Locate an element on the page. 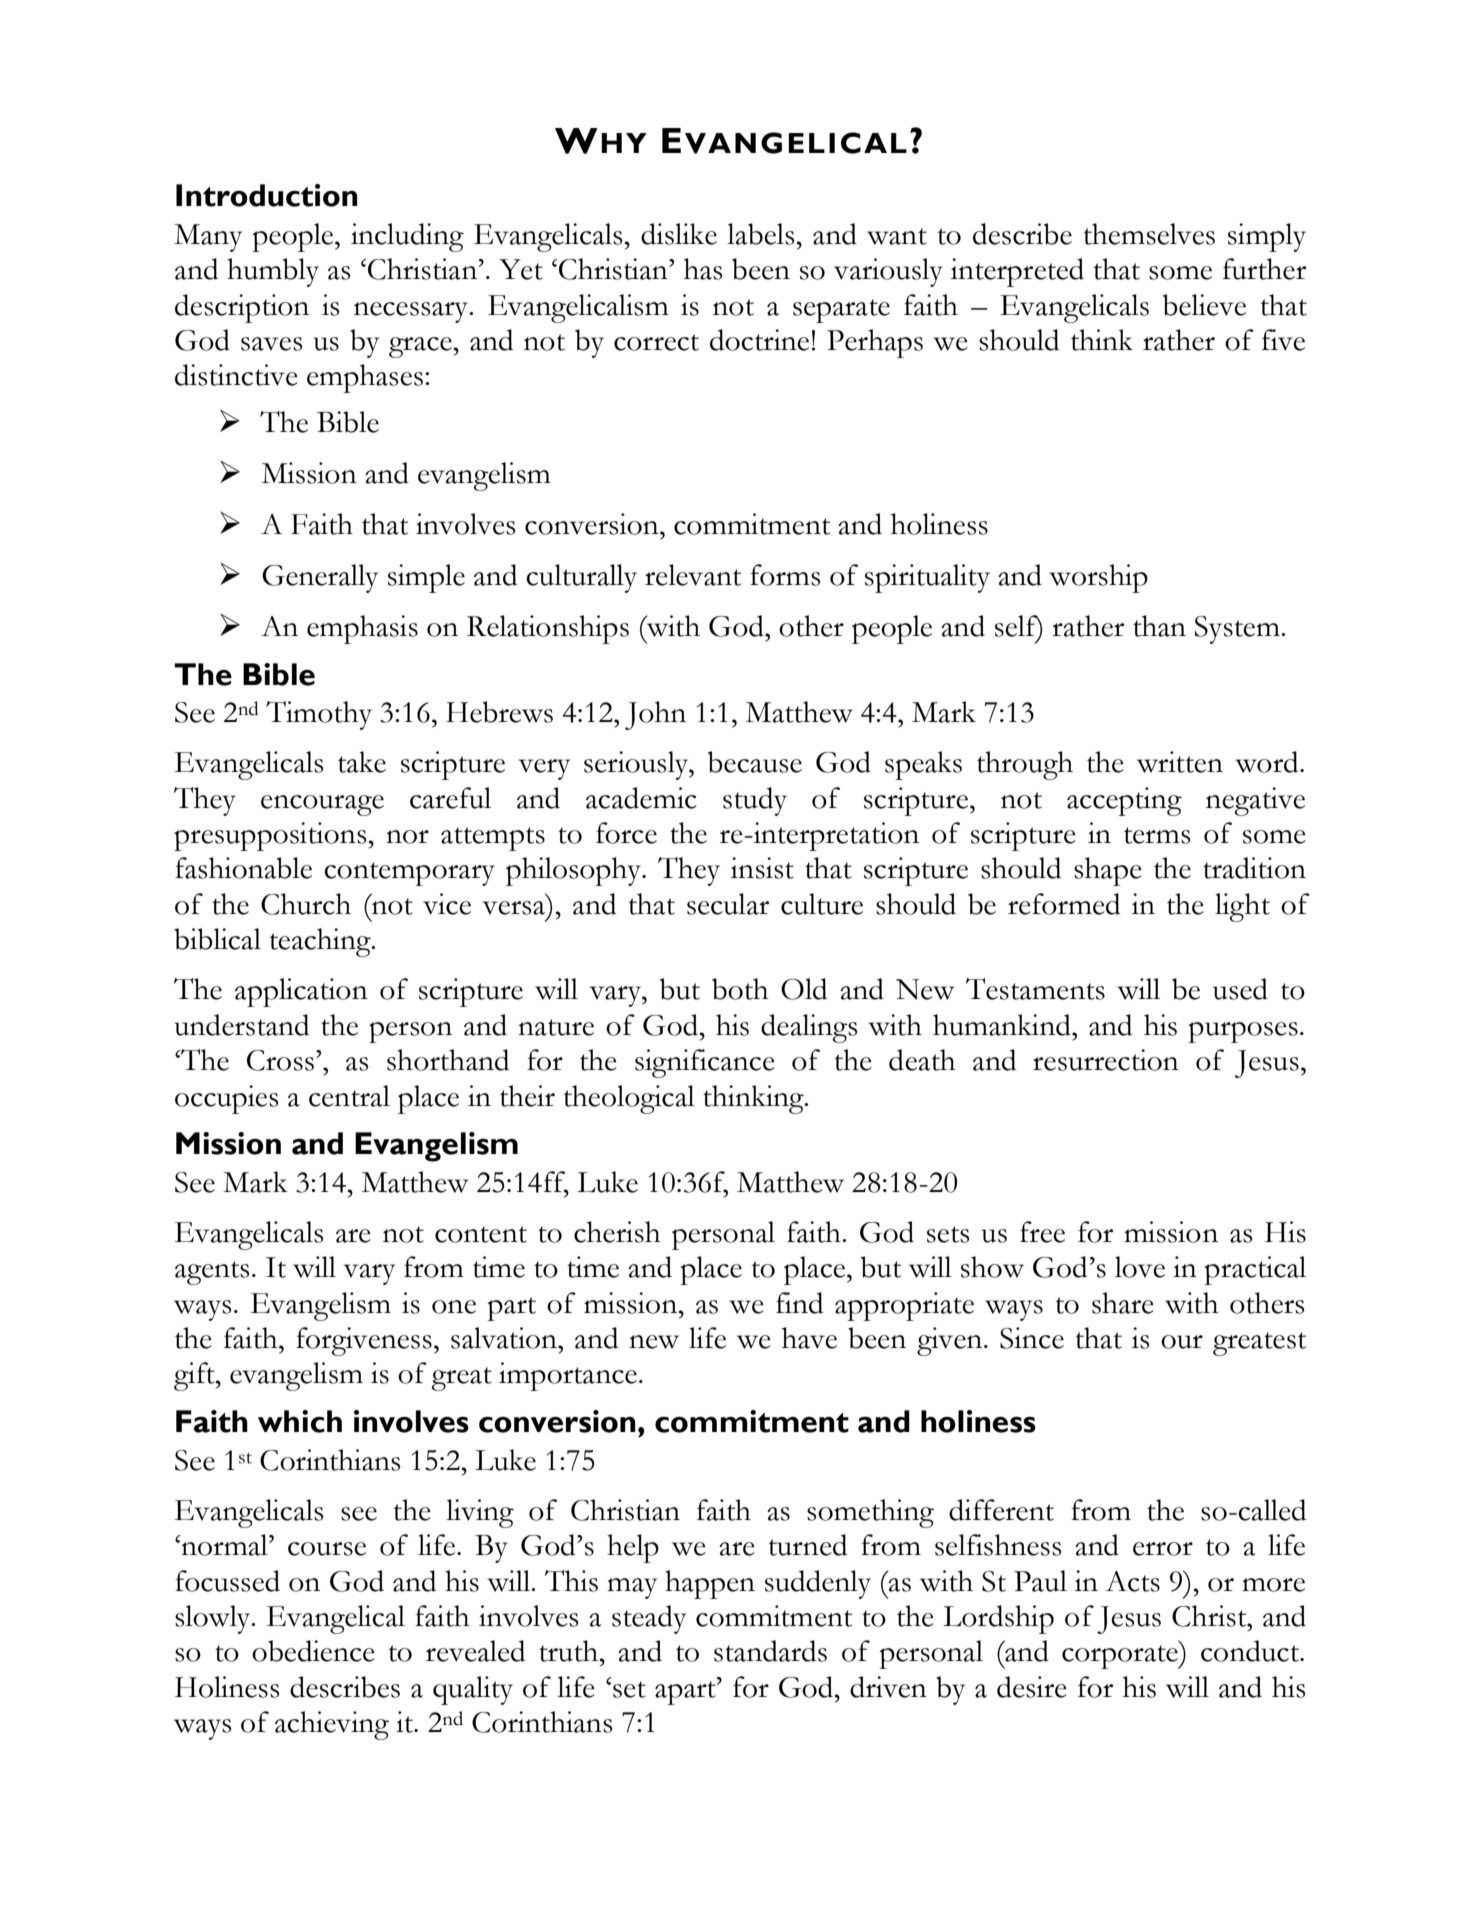 Image resolution: width=1481 pixels, height=1917 pixels. which is located at coordinates (300, 1421).
